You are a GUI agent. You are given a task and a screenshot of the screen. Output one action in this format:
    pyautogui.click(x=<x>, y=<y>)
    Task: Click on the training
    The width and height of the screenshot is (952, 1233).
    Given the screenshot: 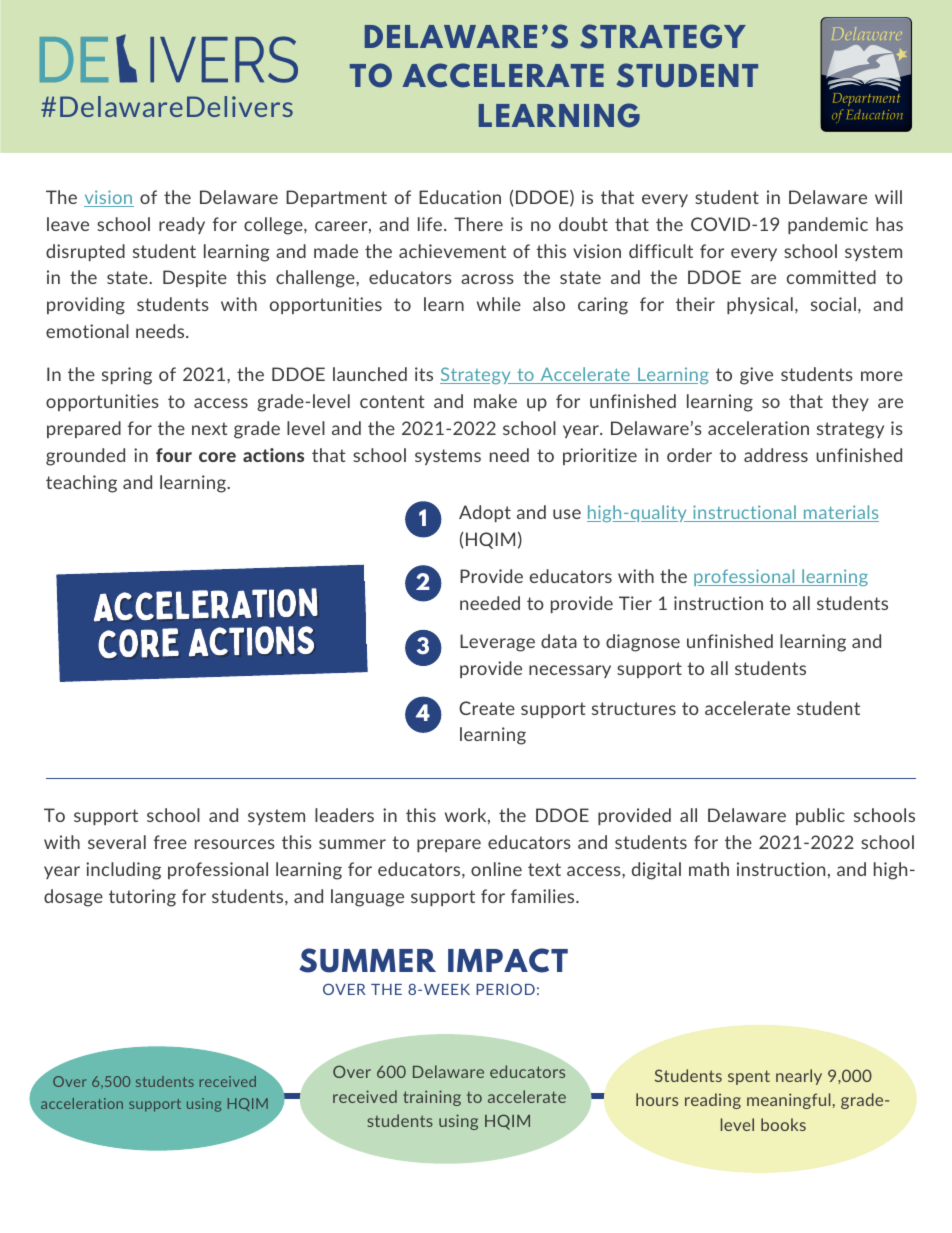 What is the action you would take?
    pyautogui.click(x=432, y=1098)
